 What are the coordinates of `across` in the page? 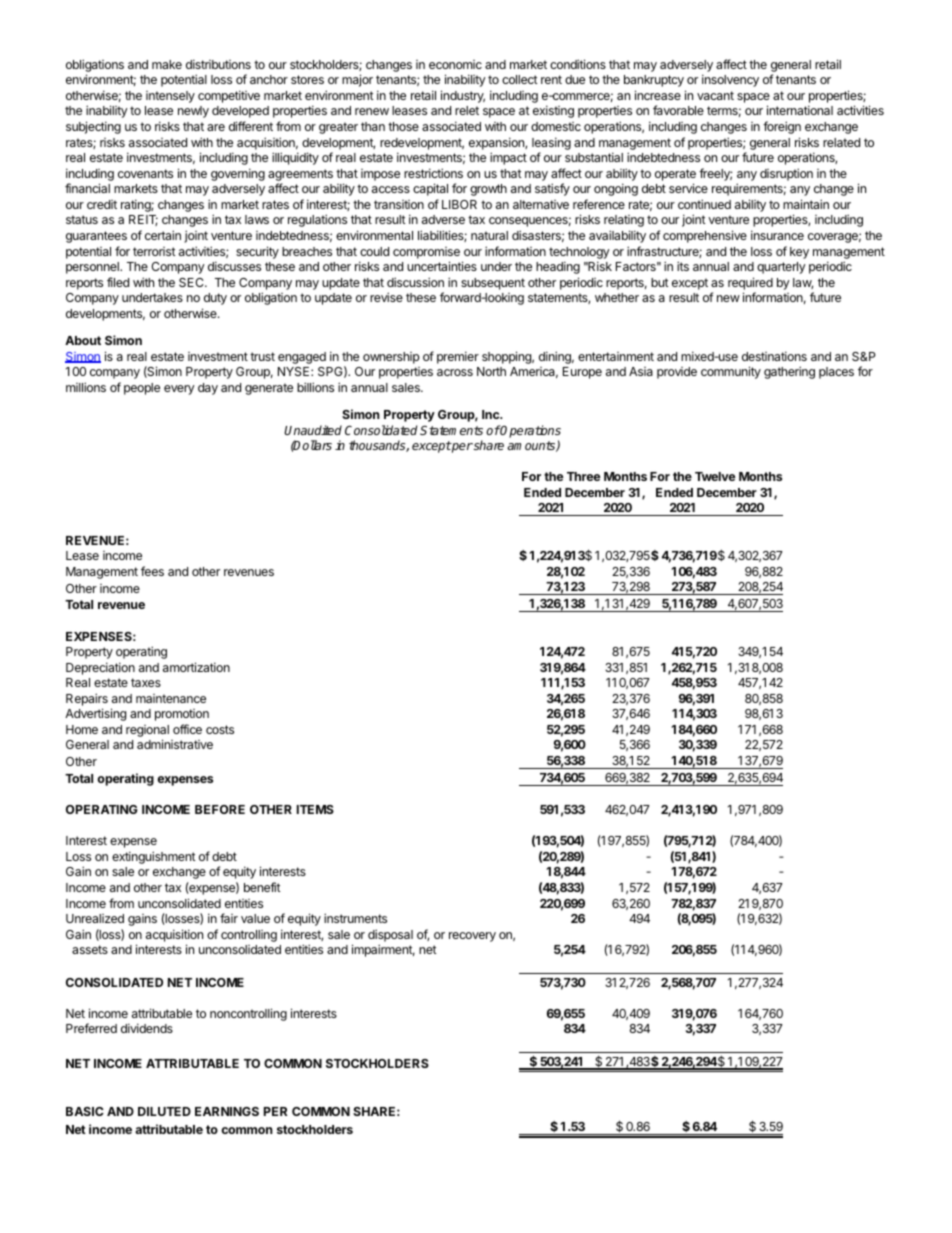 It's located at (455, 372).
